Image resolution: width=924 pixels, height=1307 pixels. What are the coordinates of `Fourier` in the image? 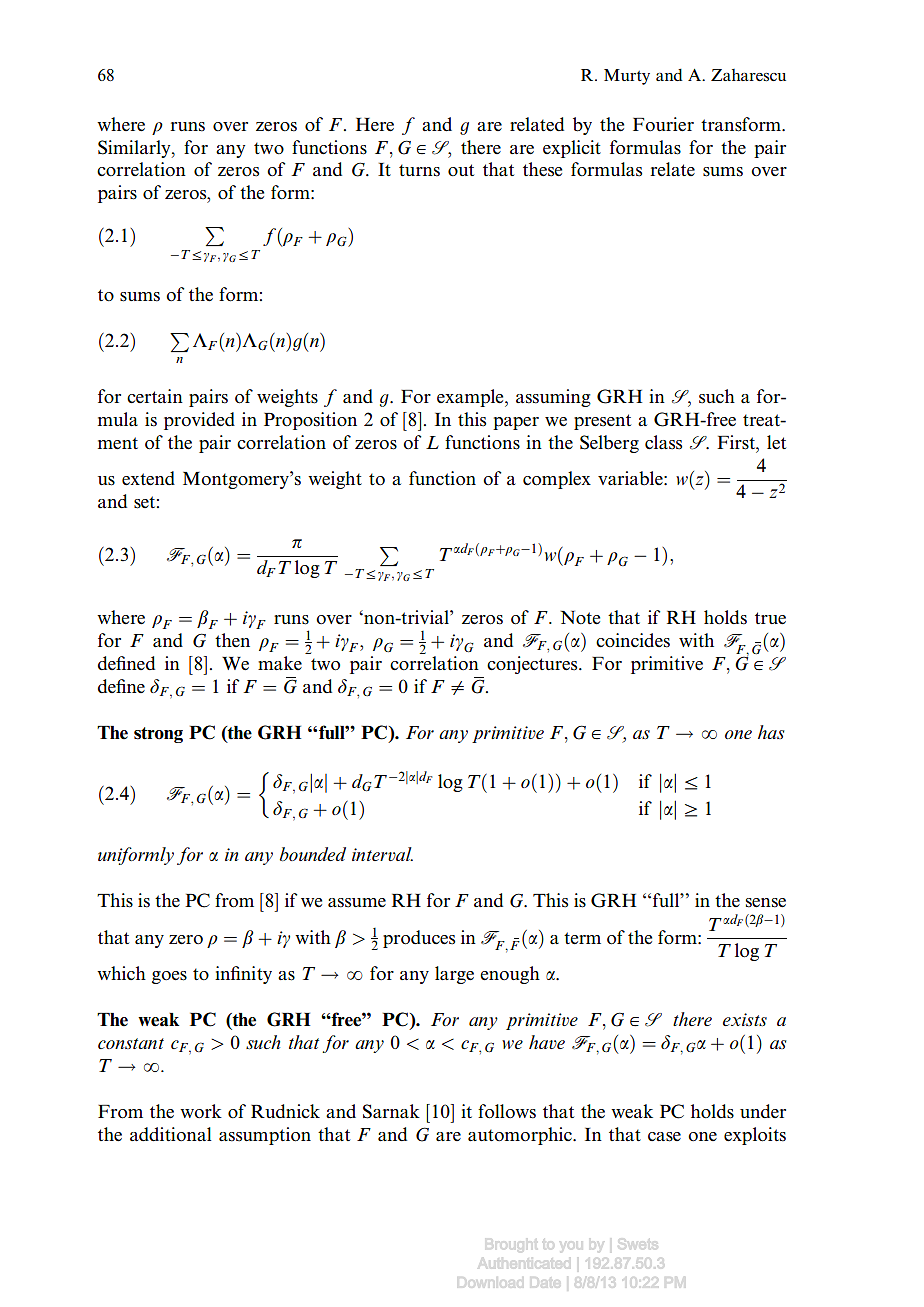 It's located at (663, 124).
